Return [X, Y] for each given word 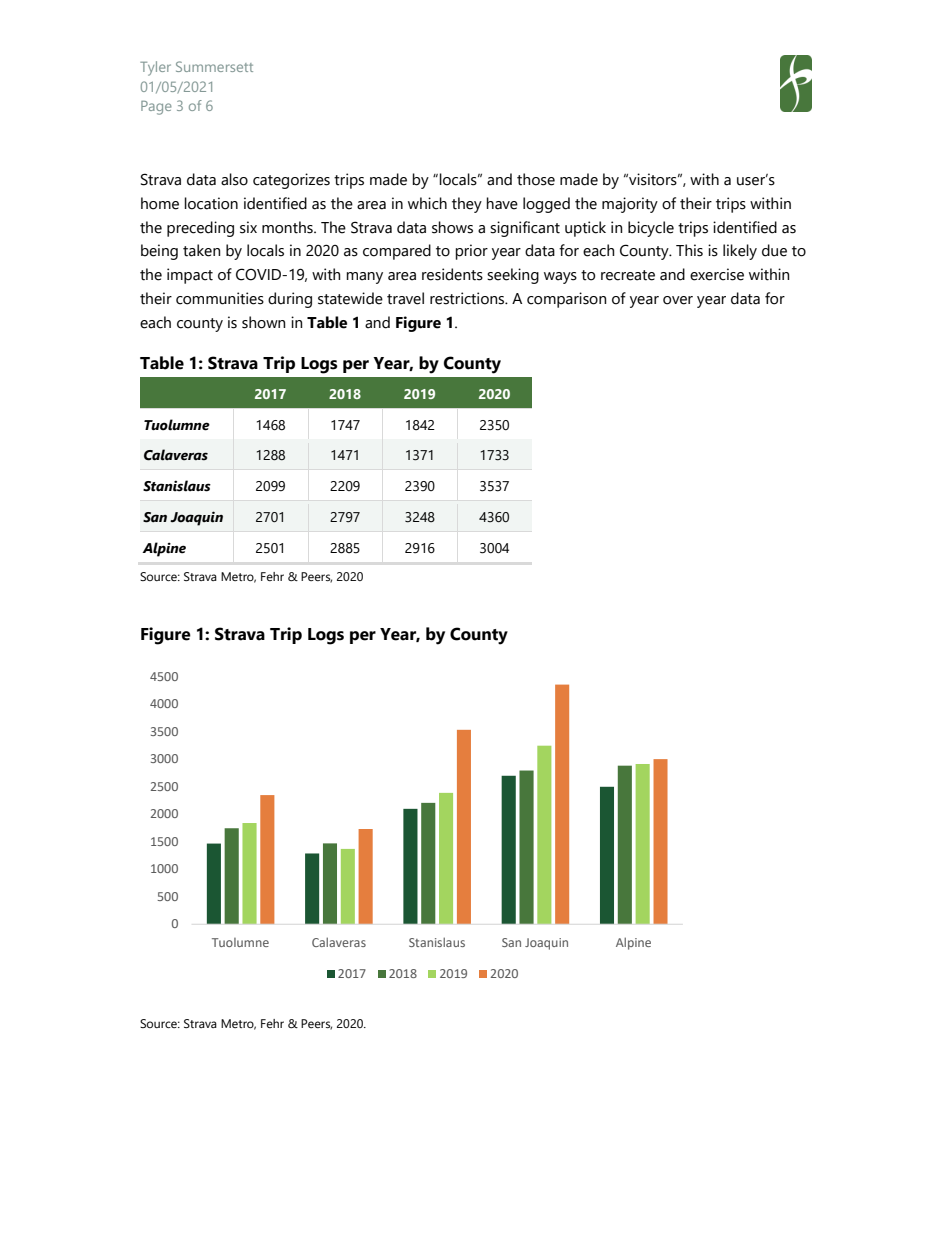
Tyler [155, 68]
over [678, 300]
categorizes [291, 181]
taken [202, 250]
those [536, 179]
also [234, 179]
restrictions [468, 298]
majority [630, 205]
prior [471, 252]
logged [546, 205]
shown [264, 322]
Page [156, 108]
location [211, 203]
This [689, 250]
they [467, 205]
